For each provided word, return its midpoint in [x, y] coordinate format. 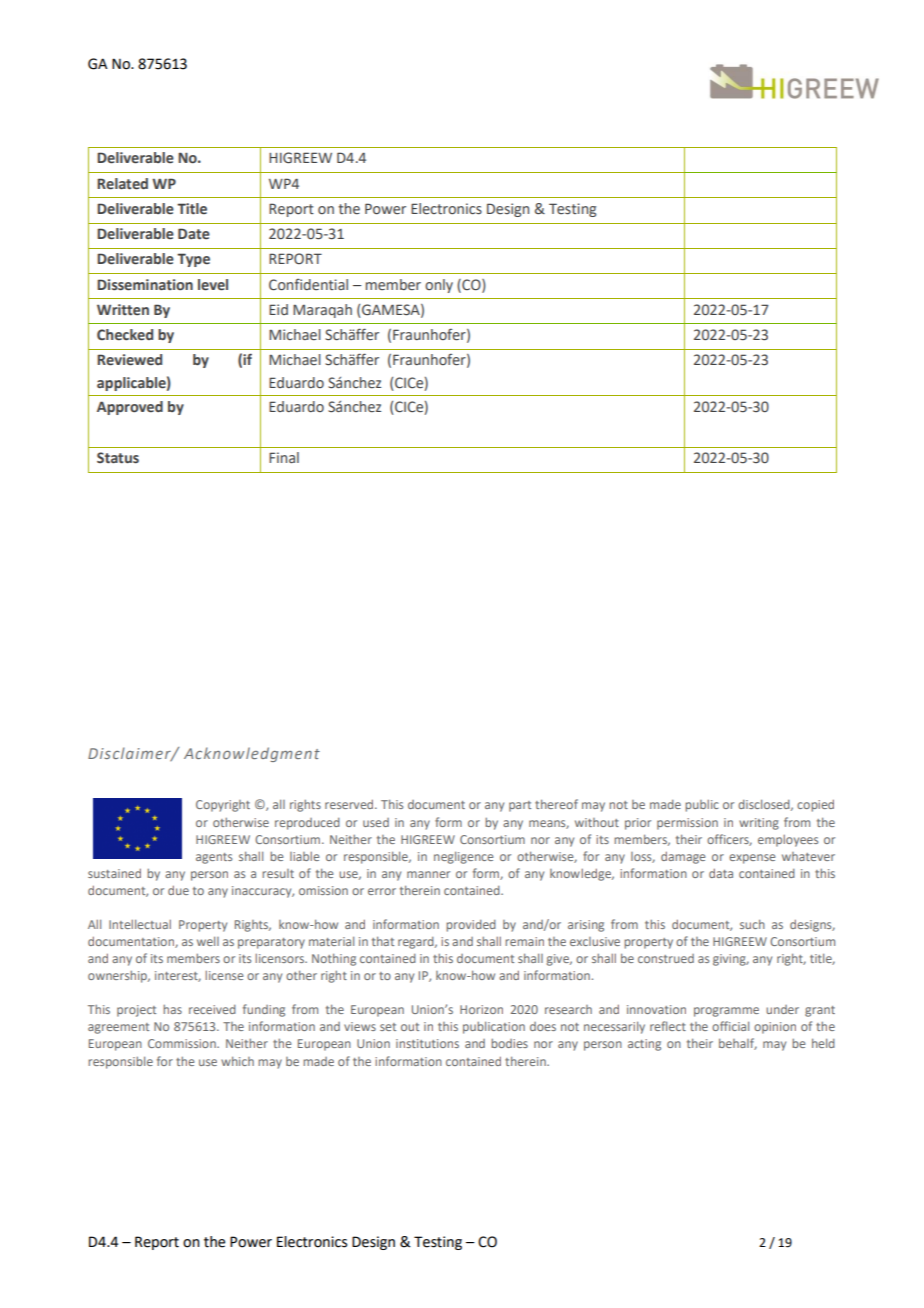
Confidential [308, 284]
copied [815, 805]
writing [759, 824]
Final [284, 457]
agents [214, 858]
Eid [278, 309]
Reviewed [129, 360]
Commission [183, 1043]
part [520, 806]
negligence [463, 857]
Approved [130, 408]
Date [194, 233]
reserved [350, 804]
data [721, 873]
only [439, 286]
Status [118, 458]
